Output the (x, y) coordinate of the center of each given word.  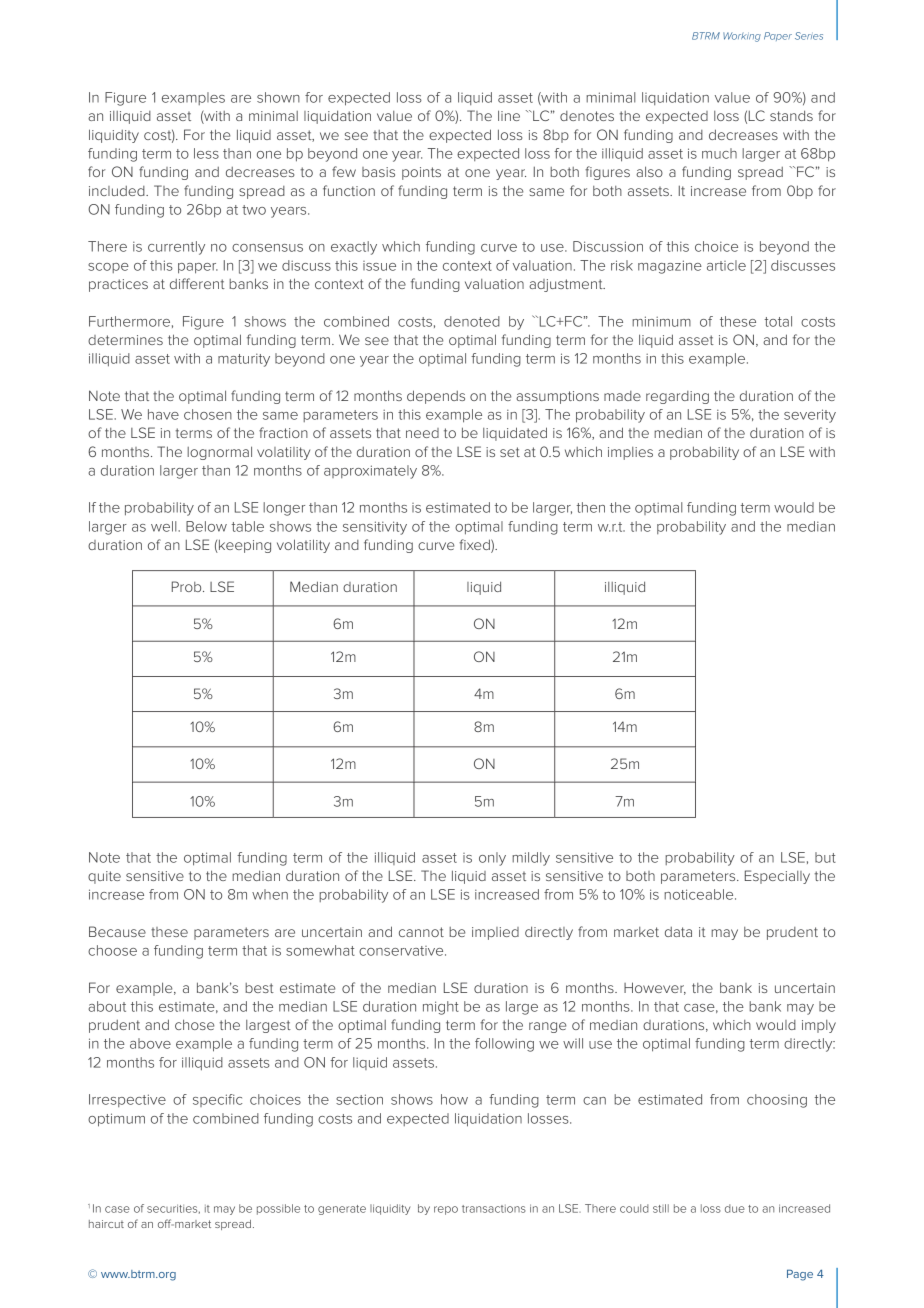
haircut (106, 1224)
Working (742, 37)
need (422, 433)
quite (104, 877)
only (492, 859)
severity (810, 416)
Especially (777, 877)
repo (446, 1210)
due (735, 1208)
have (163, 414)
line (509, 115)
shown (278, 97)
